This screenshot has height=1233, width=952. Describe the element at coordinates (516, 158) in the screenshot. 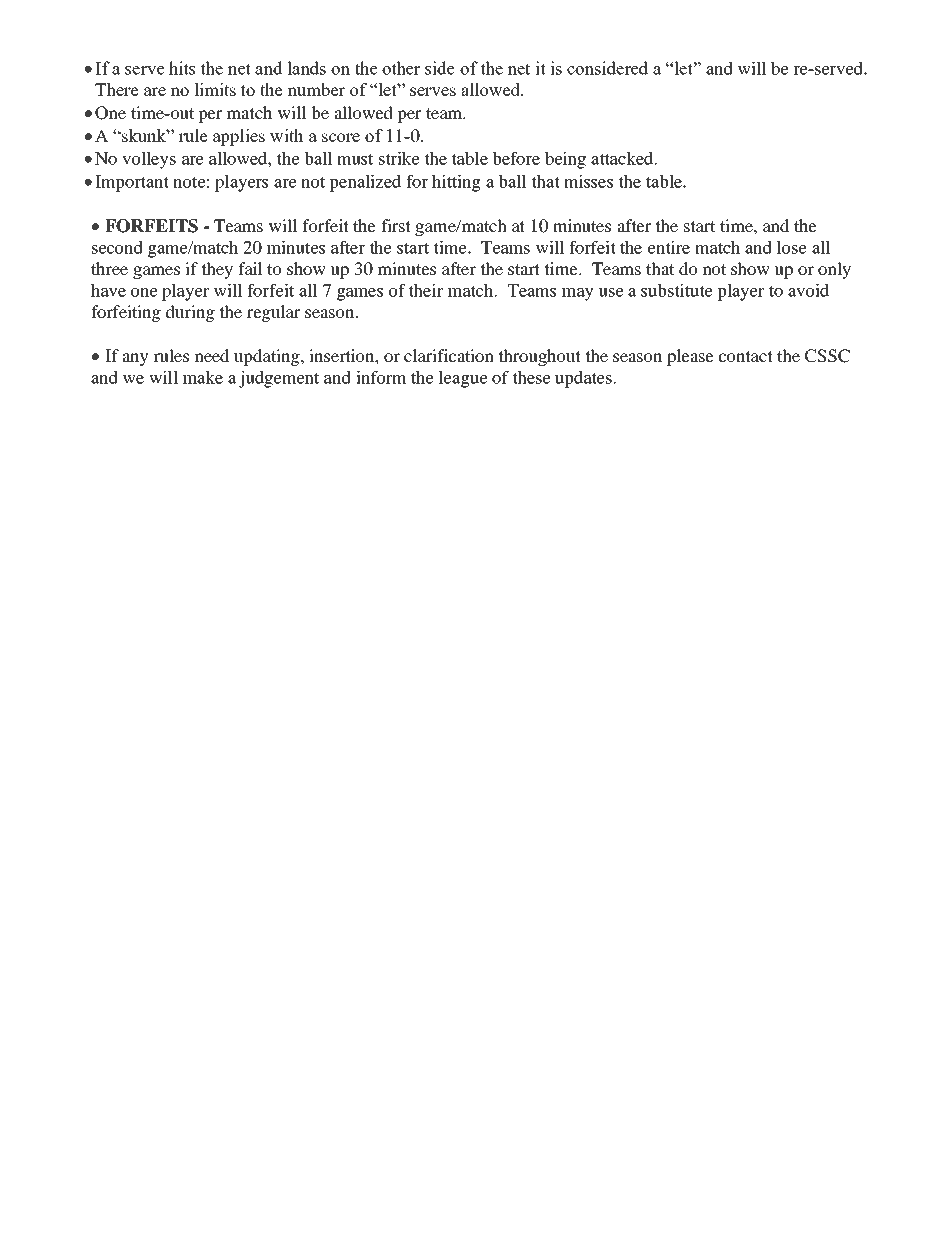

I see `before` at that location.
